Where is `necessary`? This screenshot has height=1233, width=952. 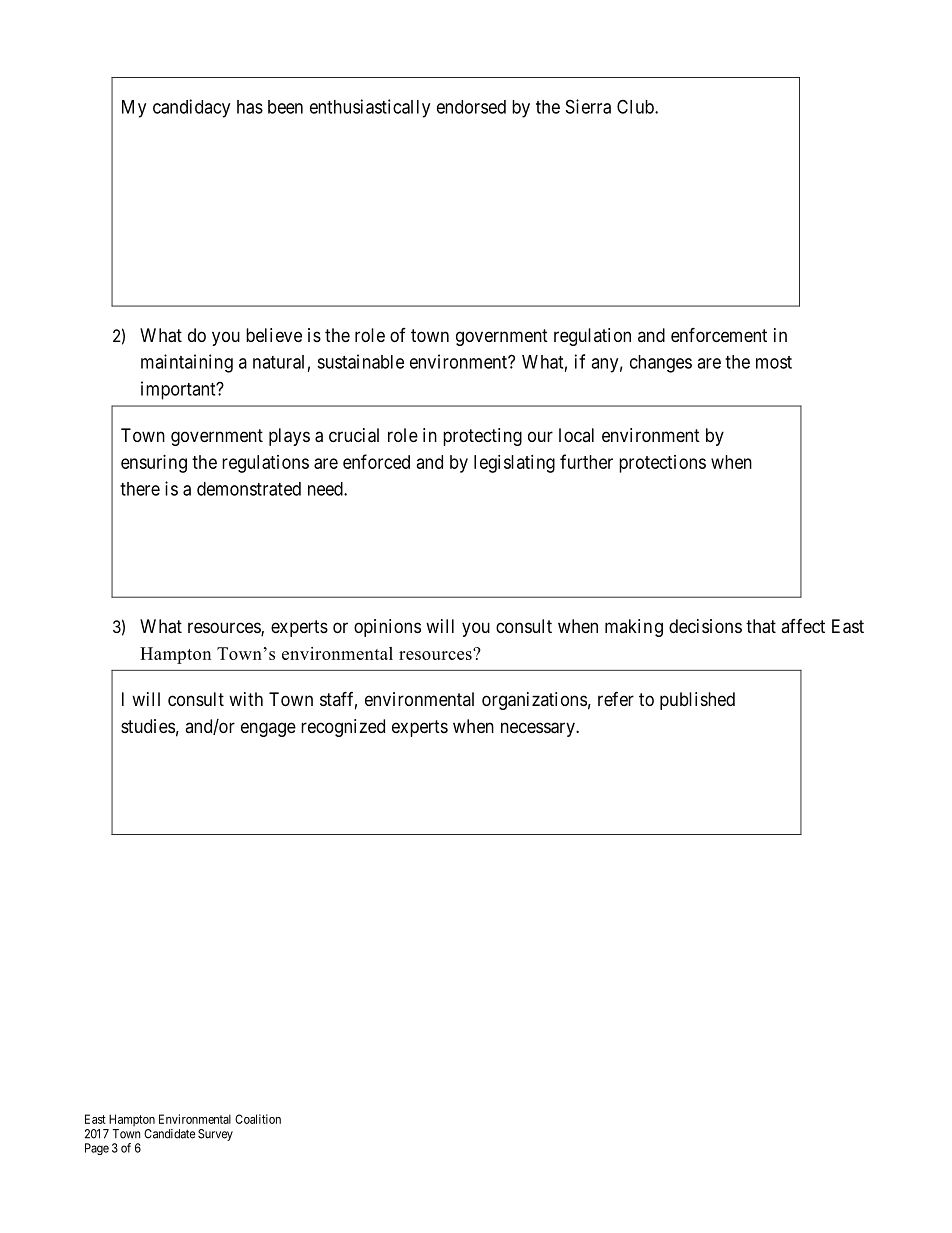 necessary is located at coordinates (539, 729).
